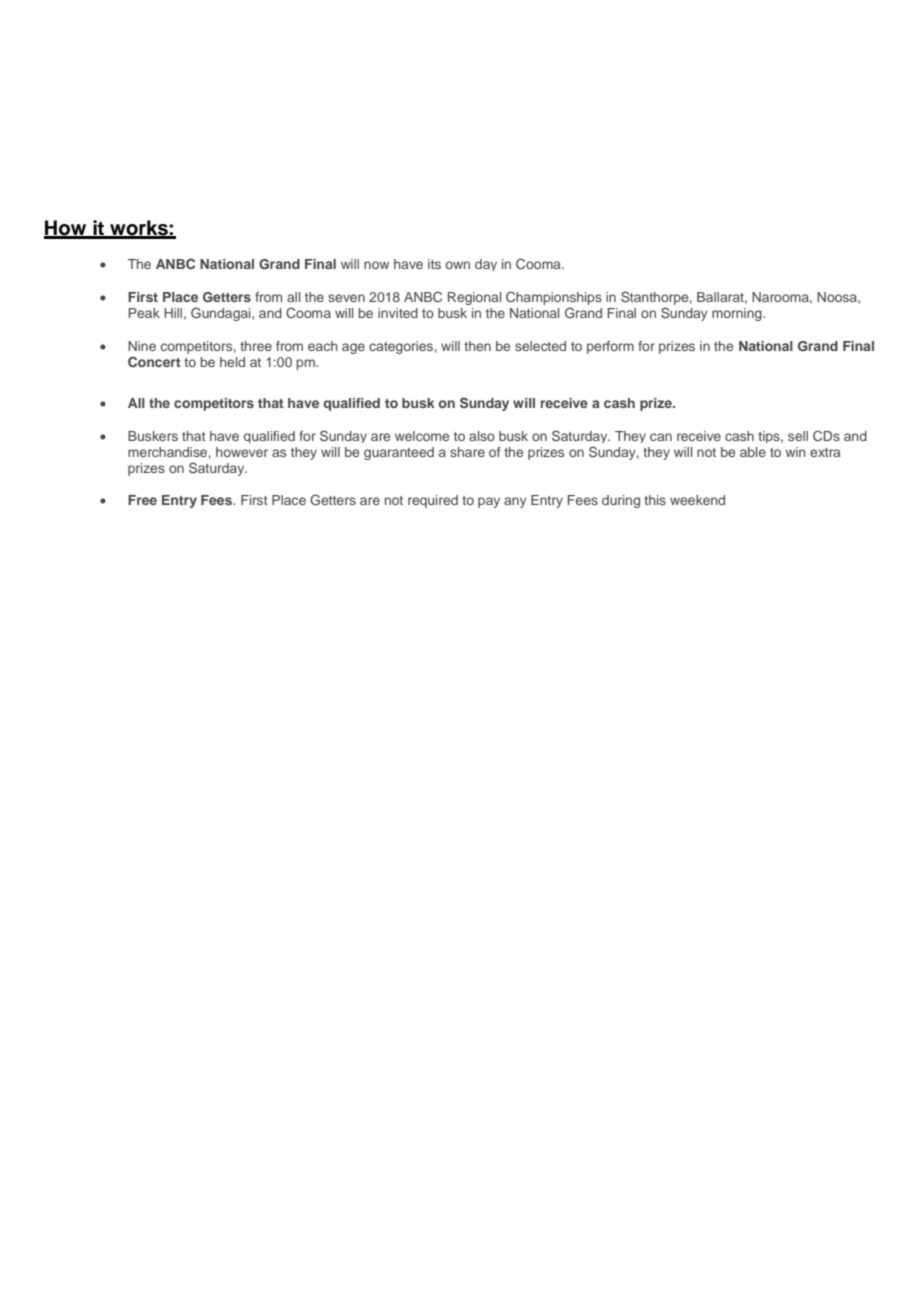 This screenshot has width=924, height=1308. What do you see at coordinates (142, 500) in the screenshot?
I see `Free` at bounding box center [142, 500].
